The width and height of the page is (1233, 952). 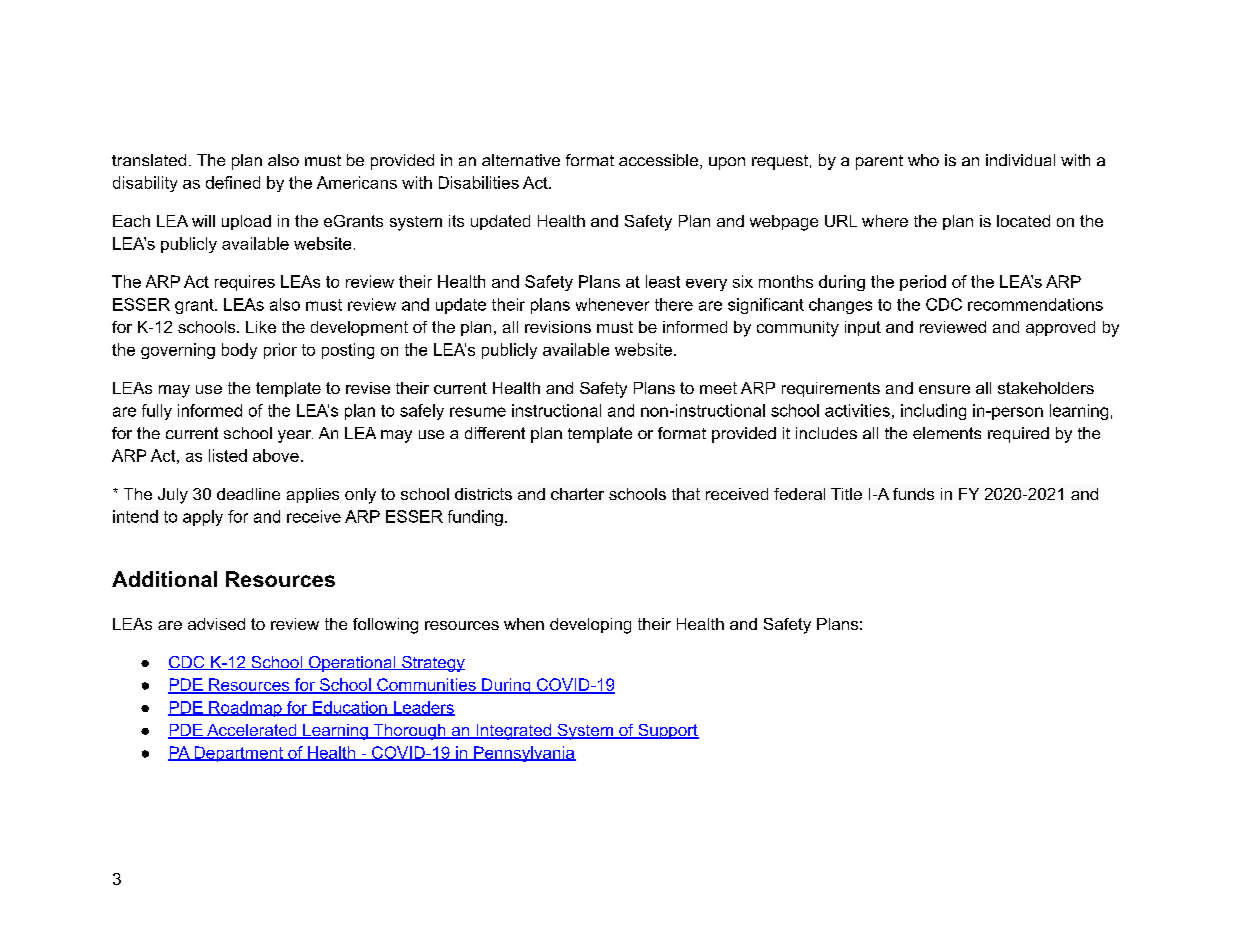 What do you see at coordinates (252, 731) in the page?
I see `Accelerated` at bounding box center [252, 731].
